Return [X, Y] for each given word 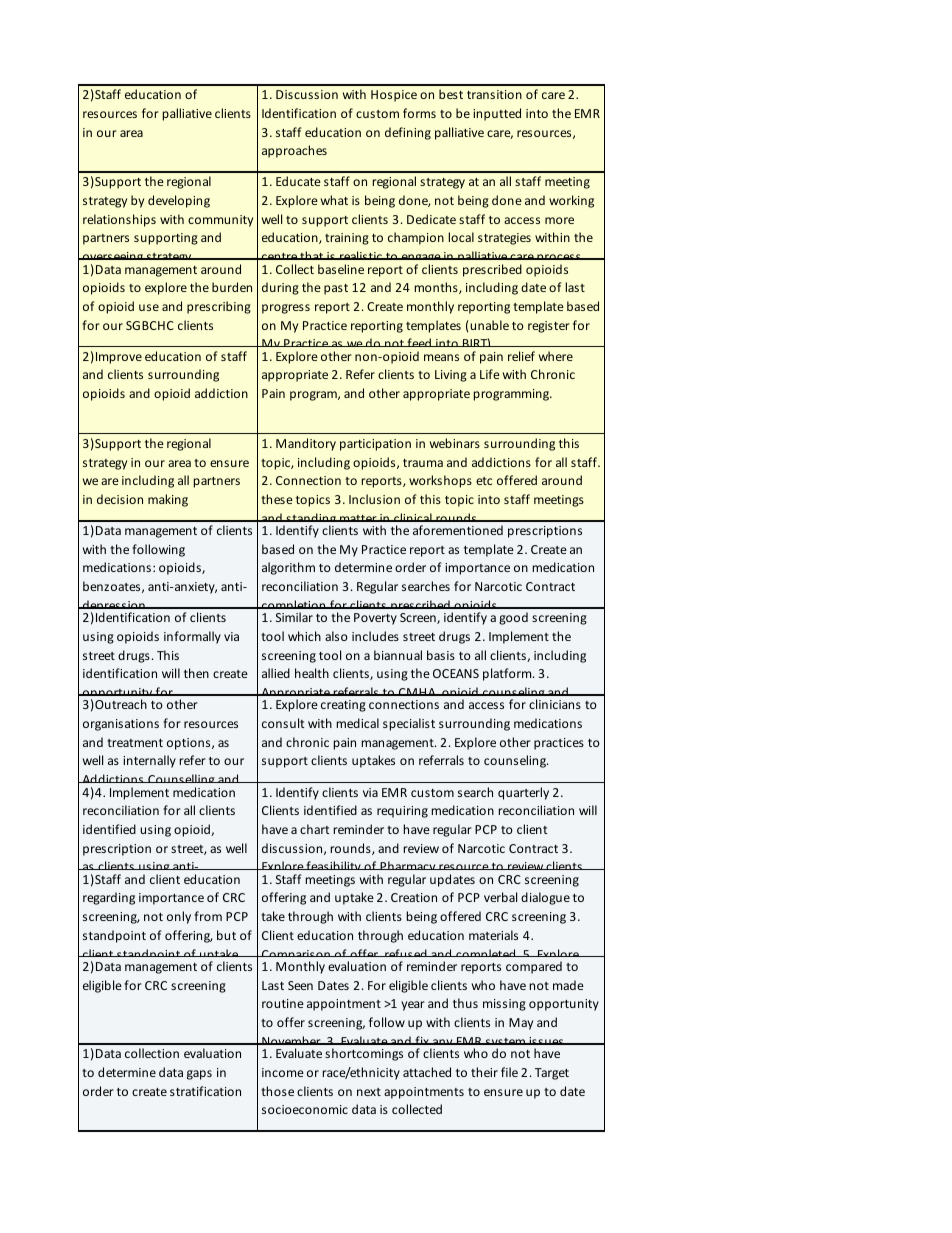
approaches [294, 151]
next [369, 1092]
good [513, 618]
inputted [497, 114]
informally [192, 637]
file [509, 1072]
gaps [199, 1075]
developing [179, 201]
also [336, 636]
